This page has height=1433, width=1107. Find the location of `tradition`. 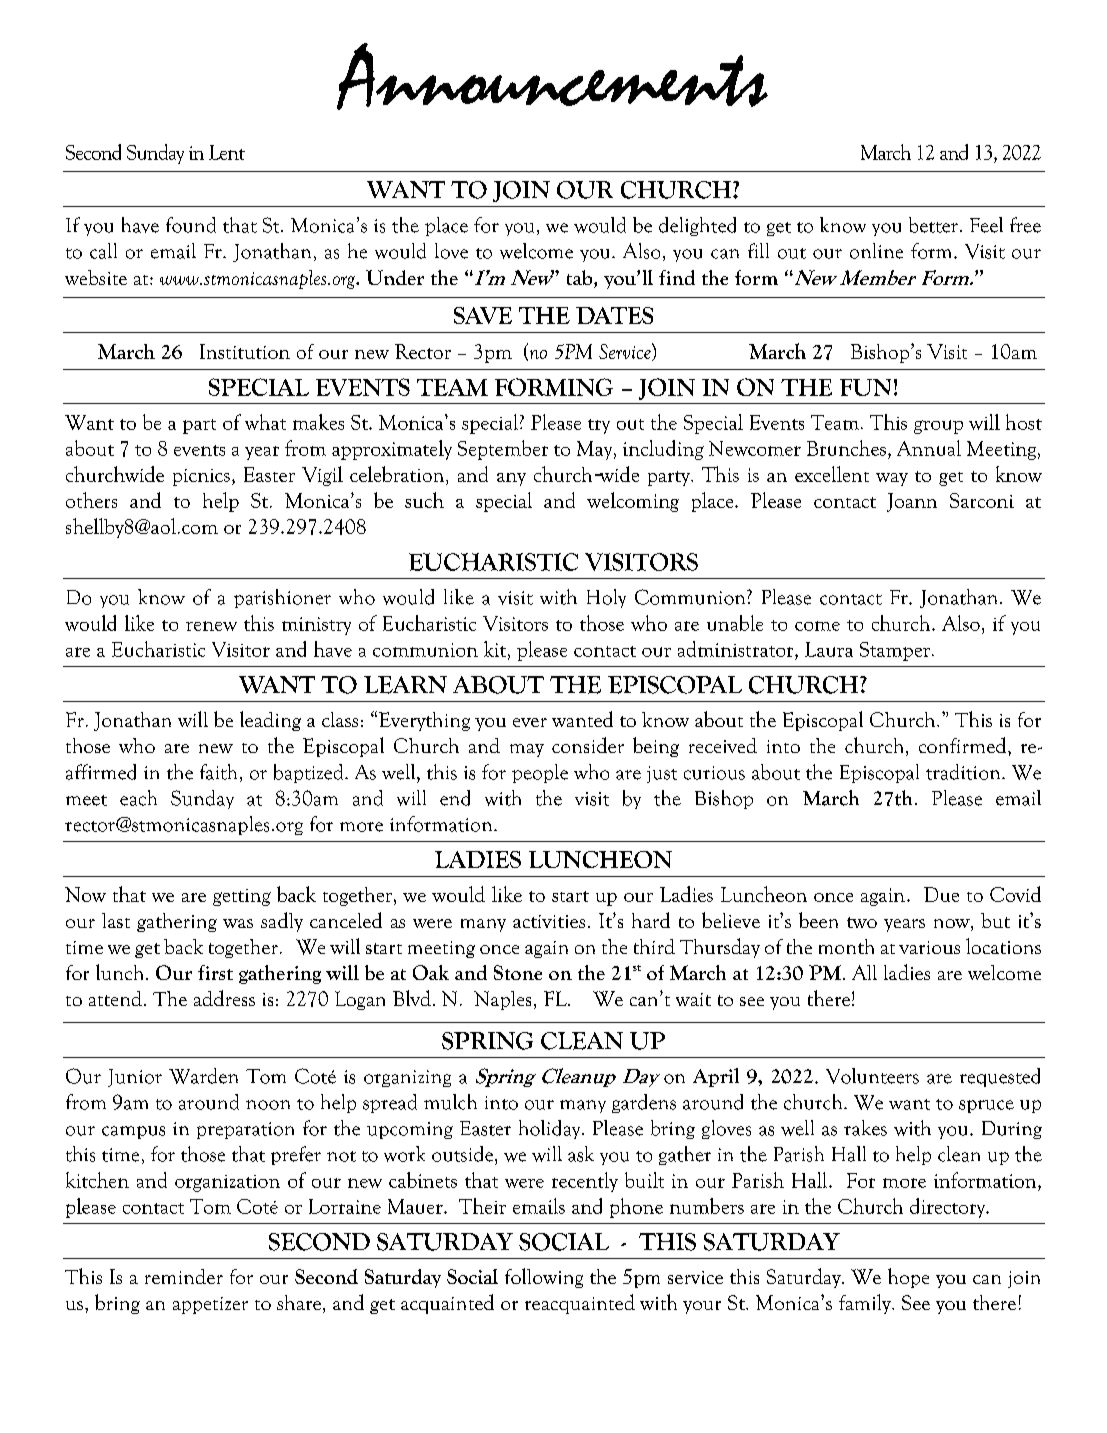

tradition is located at coordinates (964, 772).
